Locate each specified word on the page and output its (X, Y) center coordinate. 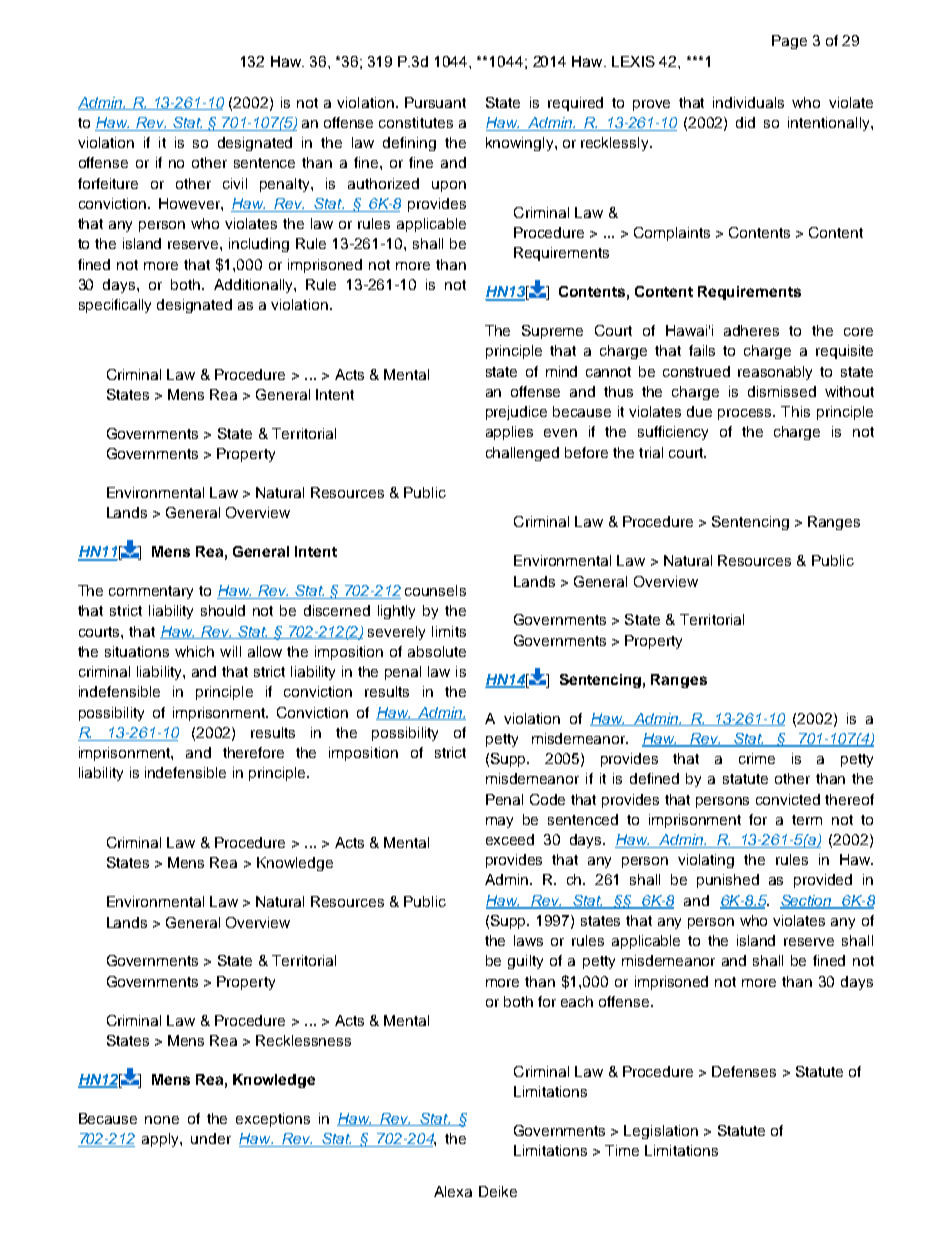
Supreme (552, 332)
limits (449, 631)
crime (757, 758)
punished (728, 881)
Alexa (453, 1191)
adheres (751, 330)
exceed (510, 839)
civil (235, 183)
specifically (115, 306)
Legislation (661, 1132)
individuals (748, 102)
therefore (253, 752)
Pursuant (435, 102)
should (223, 610)
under (211, 1138)
